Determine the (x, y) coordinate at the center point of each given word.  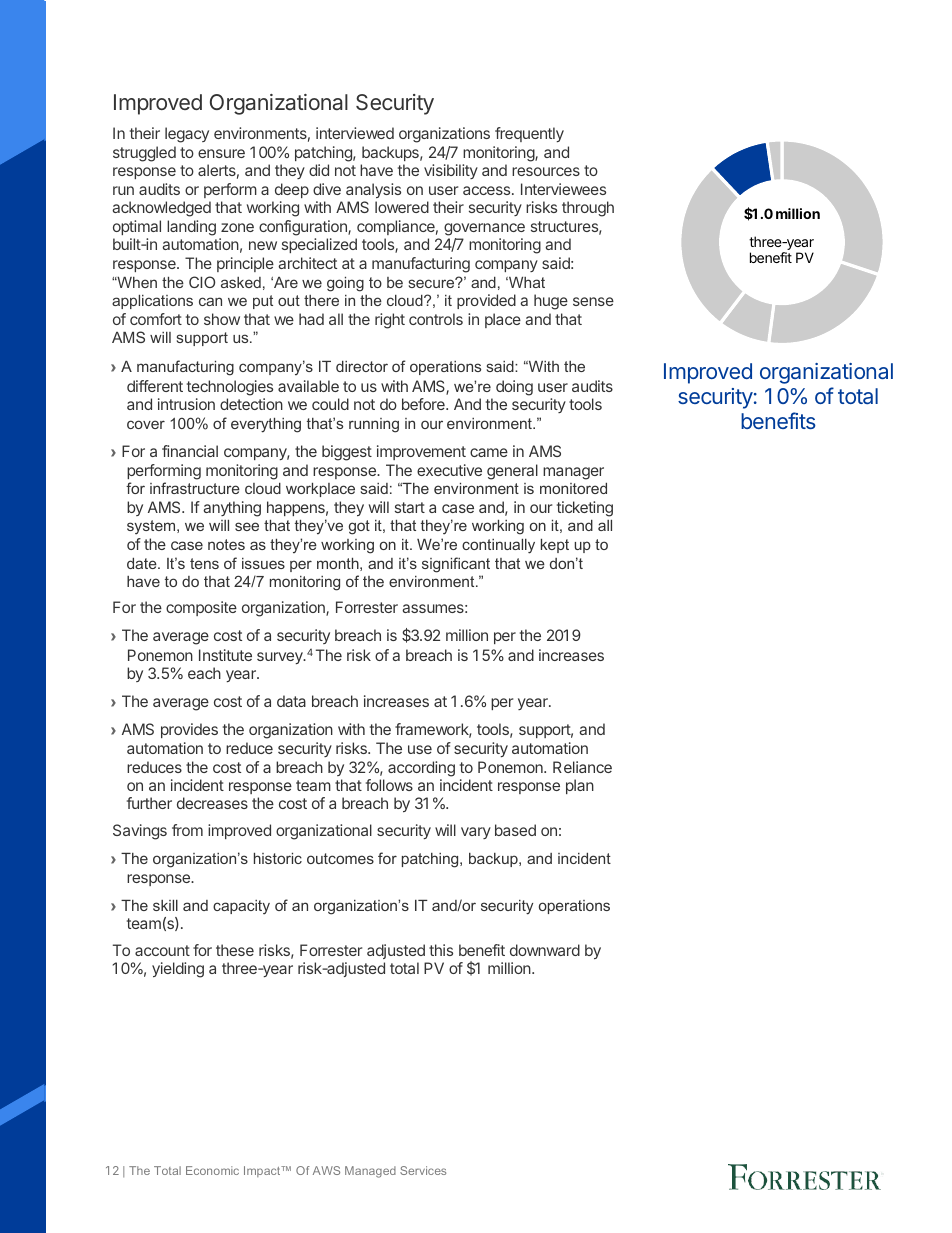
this (441, 950)
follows (389, 785)
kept (555, 546)
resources (546, 171)
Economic (212, 1170)
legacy (187, 135)
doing (514, 388)
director (362, 366)
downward (545, 950)
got (359, 527)
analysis (373, 190)
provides (189, 730)
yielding (178, 970)
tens (204, 563)
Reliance (582, 767)
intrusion (186, 404)
